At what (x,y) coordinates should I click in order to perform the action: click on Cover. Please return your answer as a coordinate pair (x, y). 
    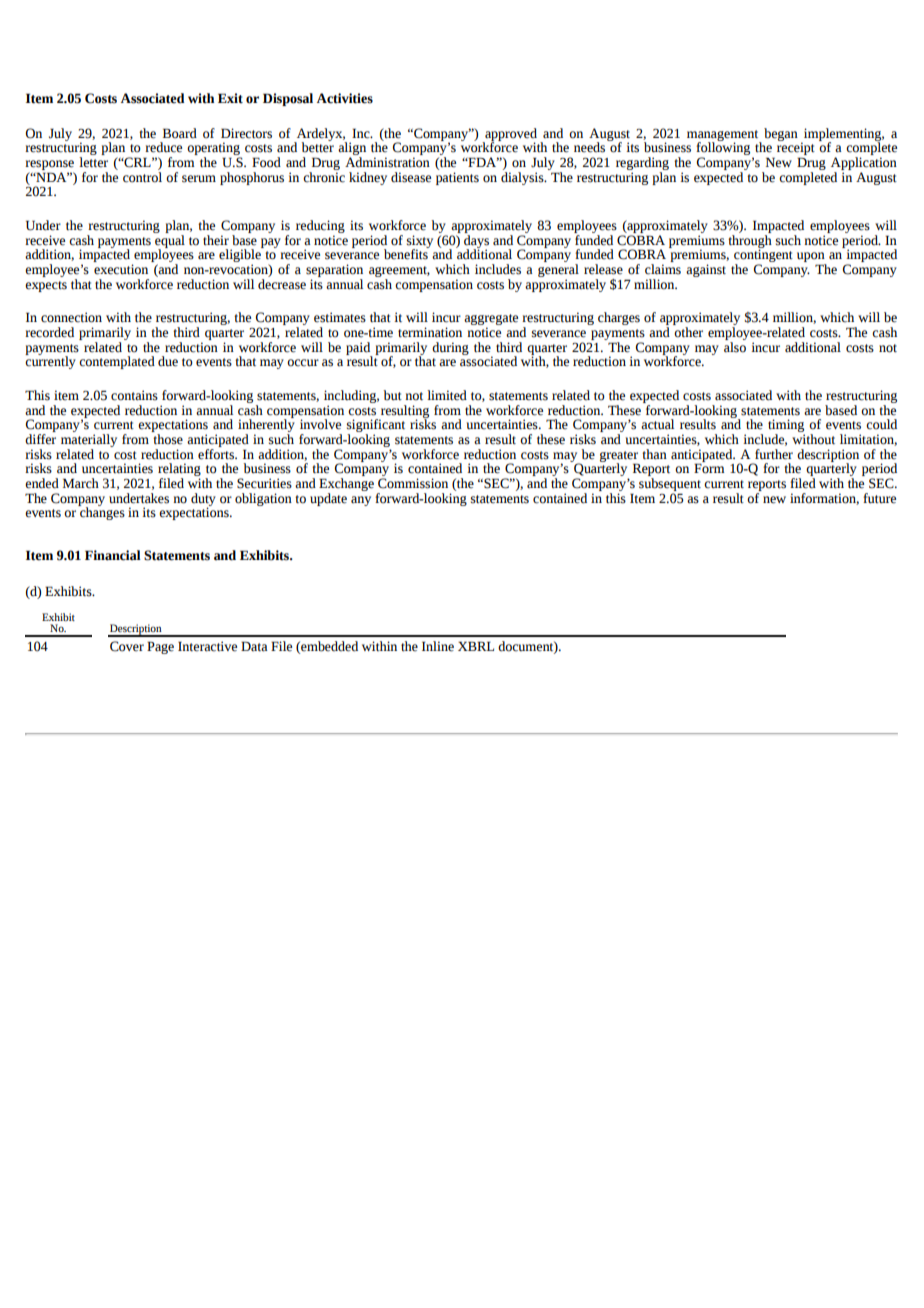
    Looking at the image, I should click on (127, 646).
